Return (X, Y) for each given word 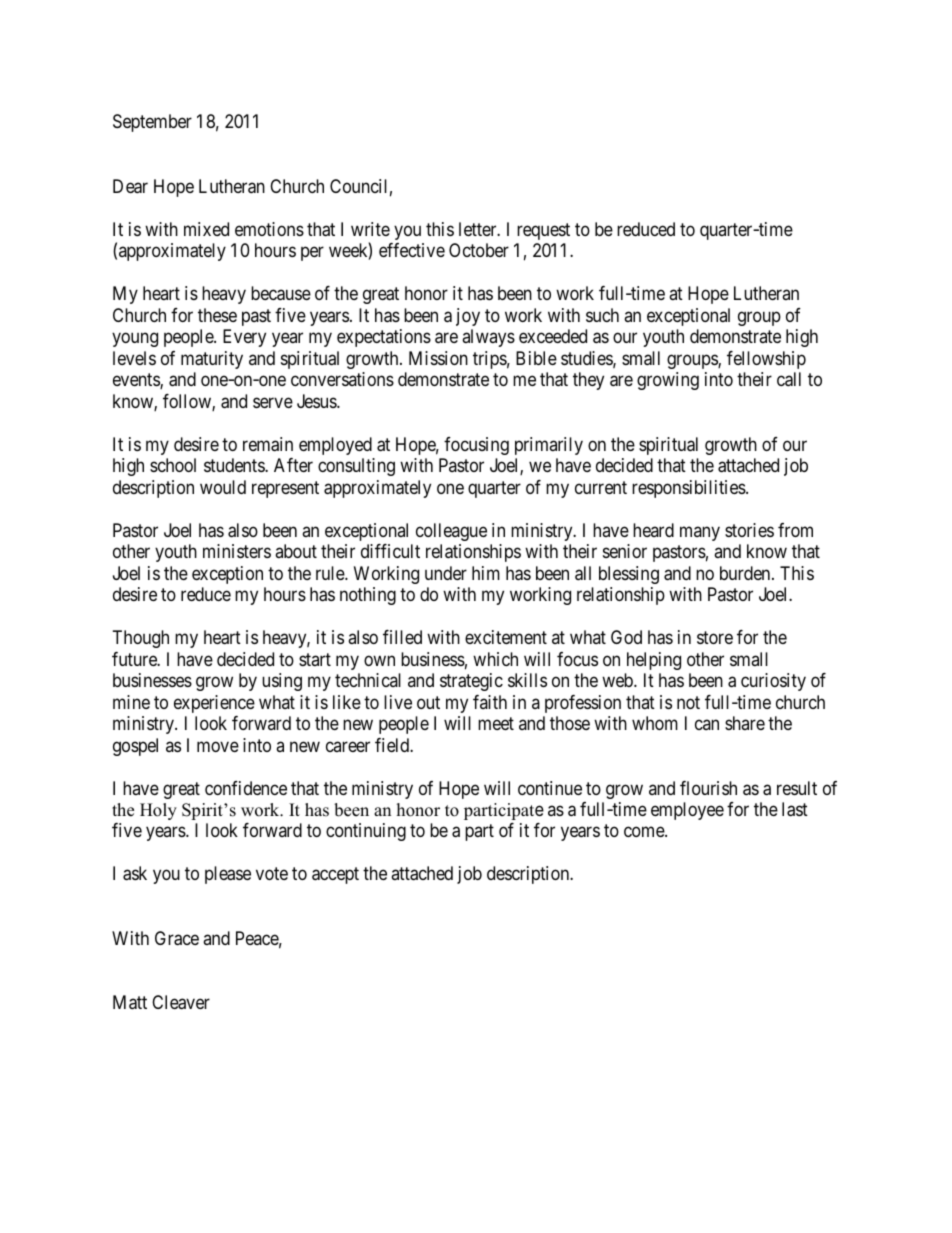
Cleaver (181, 1002)
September (152, 123)
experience (214, 704)
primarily (549, 446)
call (789, 379)
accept (335, 876)
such (602, 315)
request (543, 231)
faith (490, 702)
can (707, 725)
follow (188, 402)
